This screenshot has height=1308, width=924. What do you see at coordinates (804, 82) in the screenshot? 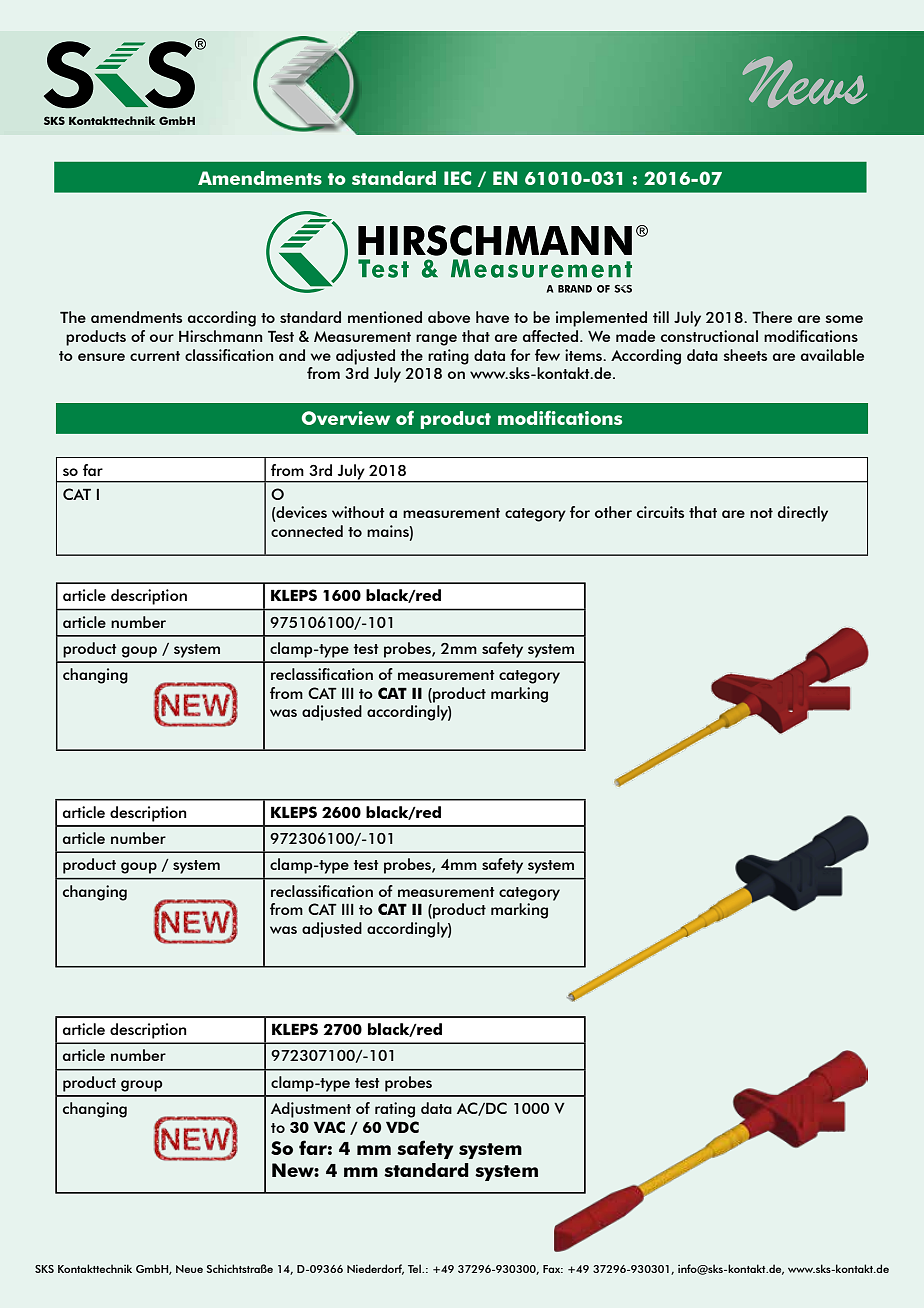
I see `News` at bounding box center [804, 82].
